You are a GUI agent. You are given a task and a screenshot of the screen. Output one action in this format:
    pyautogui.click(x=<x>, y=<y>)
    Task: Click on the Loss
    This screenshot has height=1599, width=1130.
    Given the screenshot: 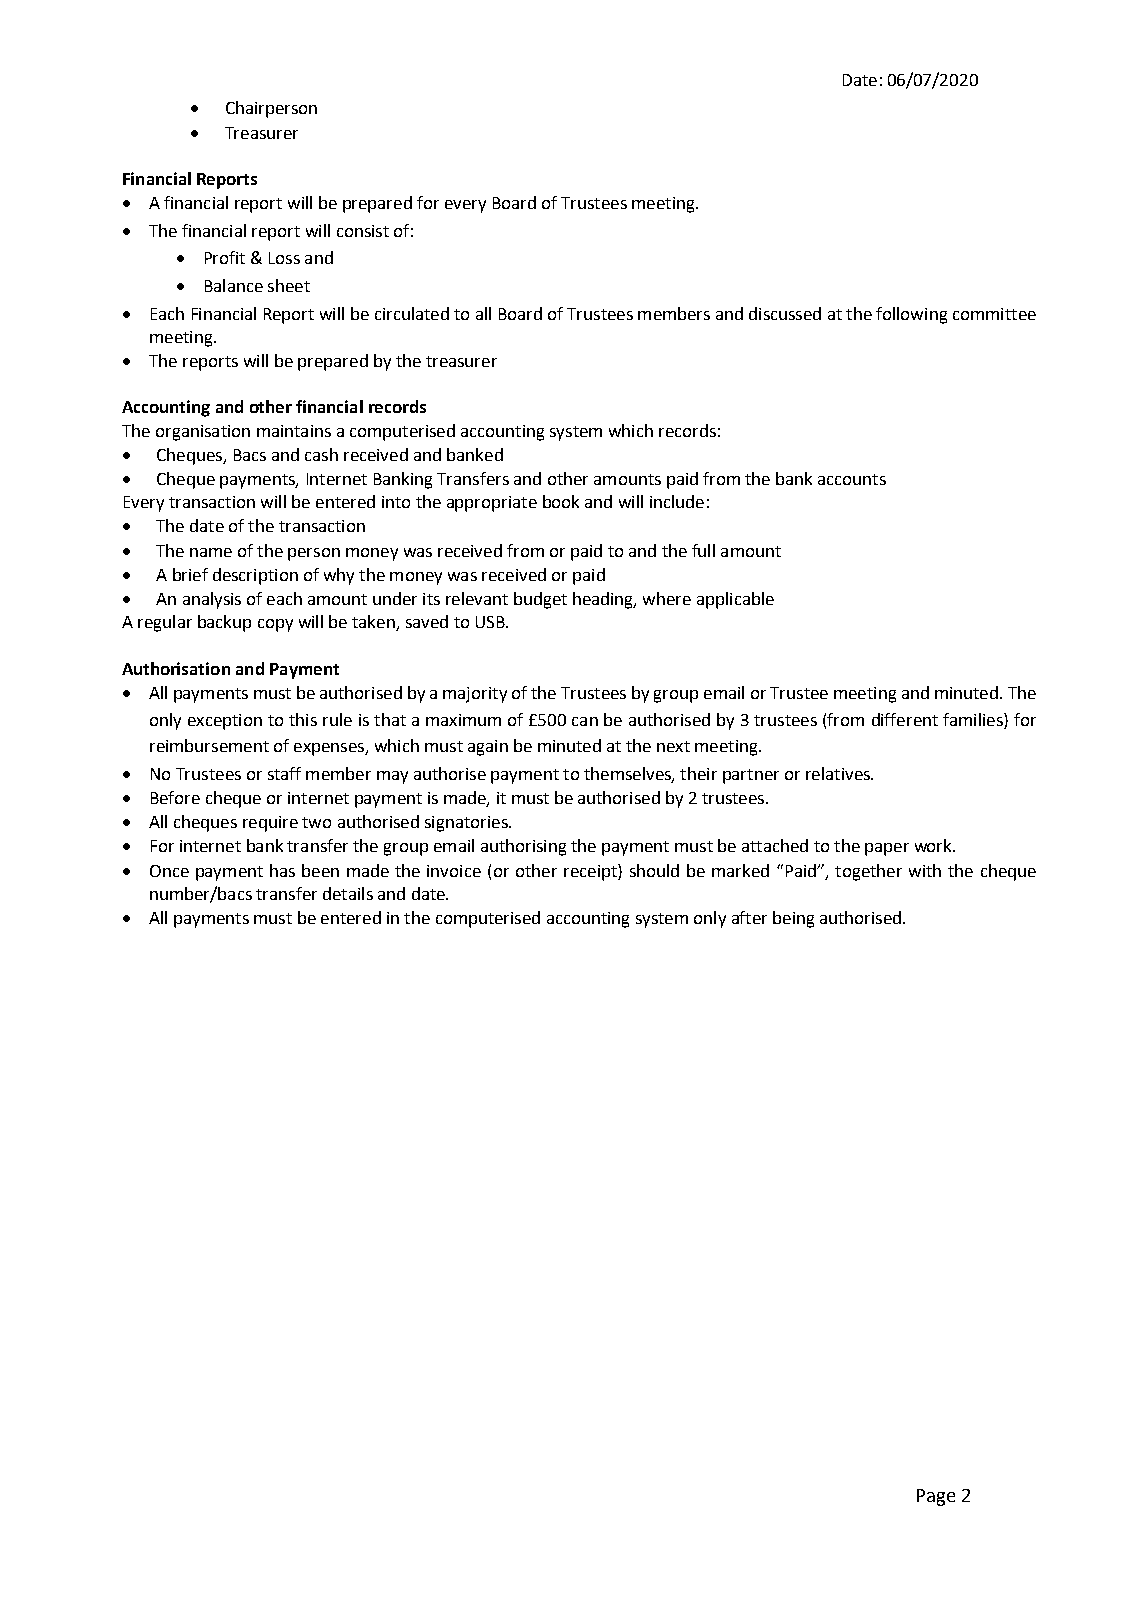 What is the action you would take?
    pyautogui.click(x=284, y=258)
